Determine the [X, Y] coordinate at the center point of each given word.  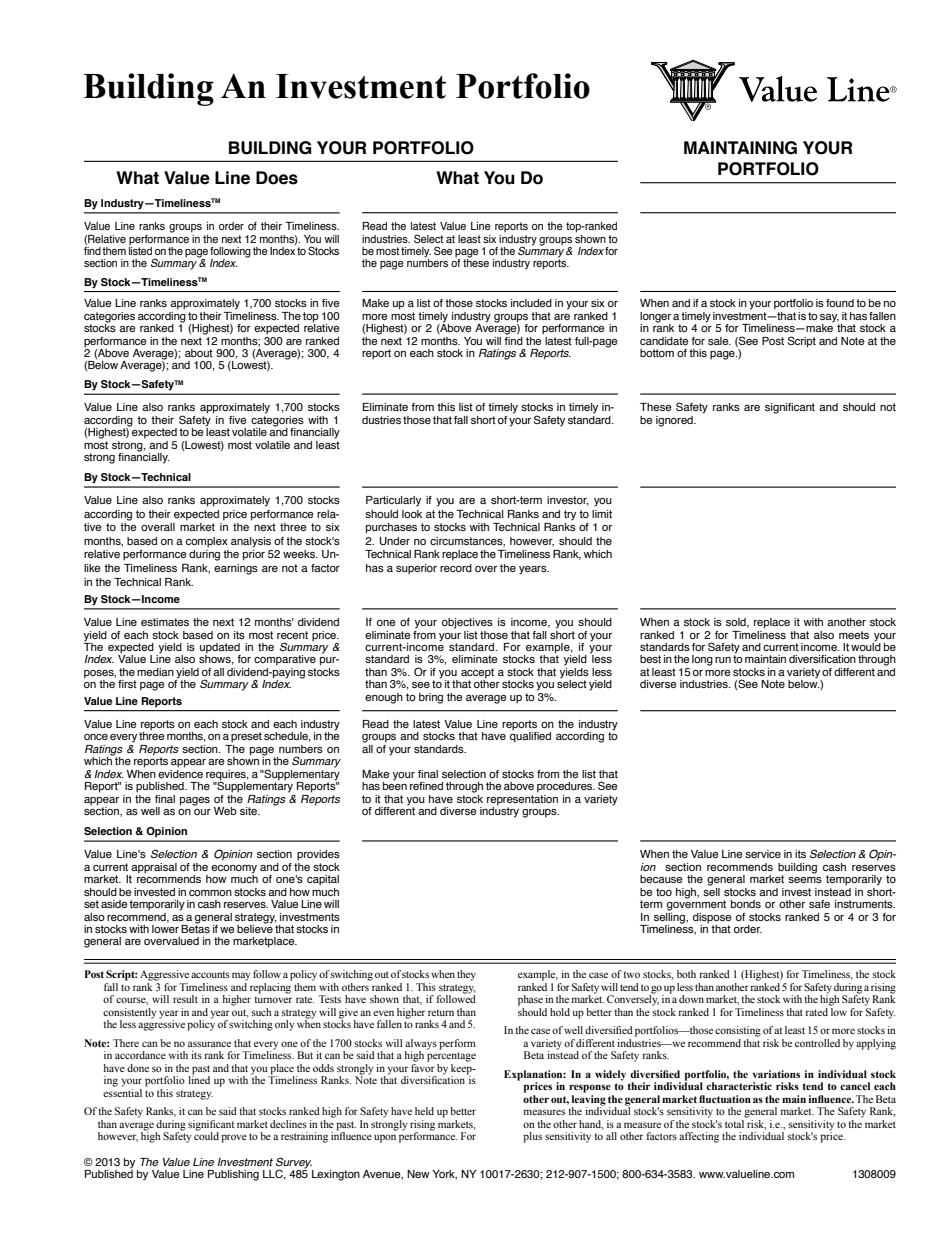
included [531, 303]
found [840, 303]
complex [207, 542]
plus [532, 1137]
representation [522, 799]
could [206, 1135]
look [412, 514]
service [763, 854]
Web [225, 811]
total [735, 1122]
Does [277, 178]
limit [602, 514]
